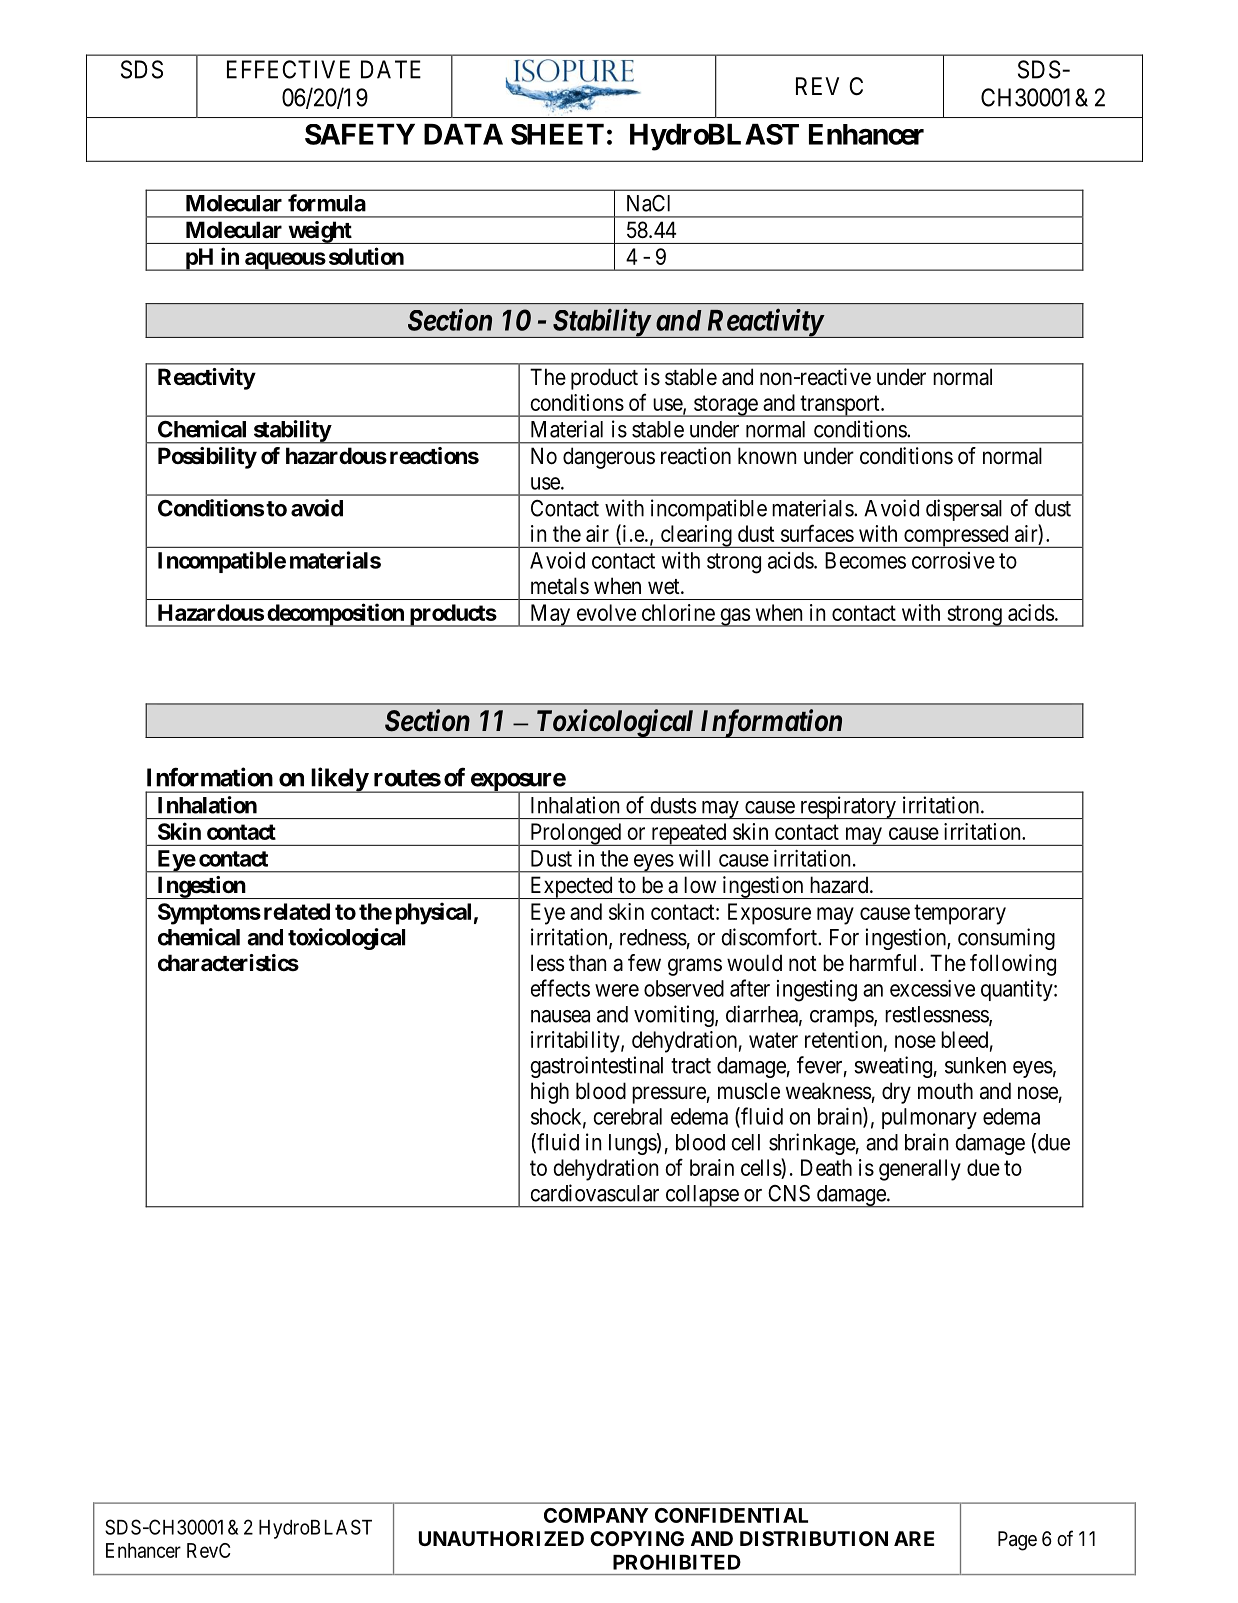 The height and width of the page is (1603, 1238). Describe the element at coordinates (557, 134) in the page. I see `SHEET` at that location.
